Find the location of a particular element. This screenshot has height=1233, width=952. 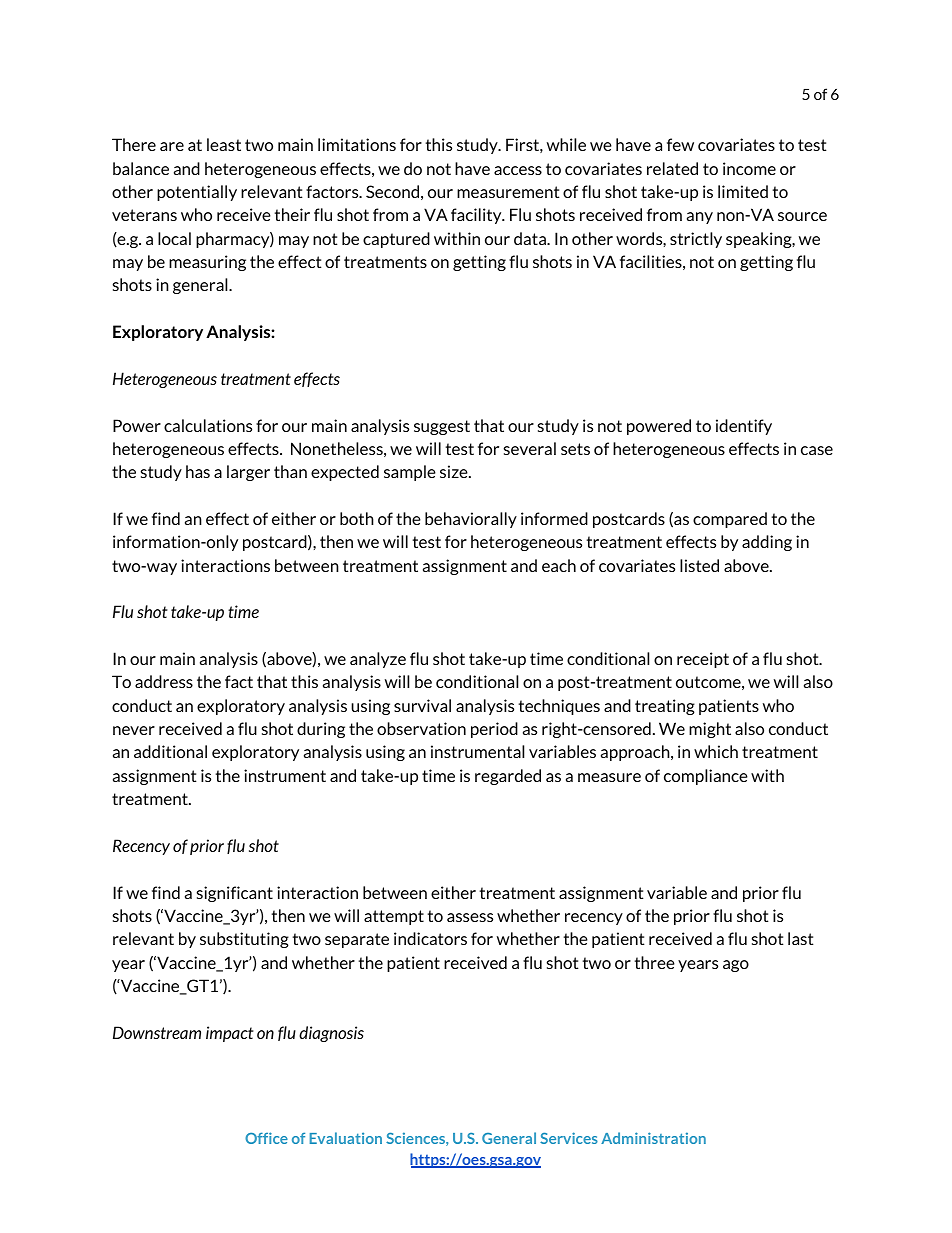

access is located at coordinates (518, 170).
